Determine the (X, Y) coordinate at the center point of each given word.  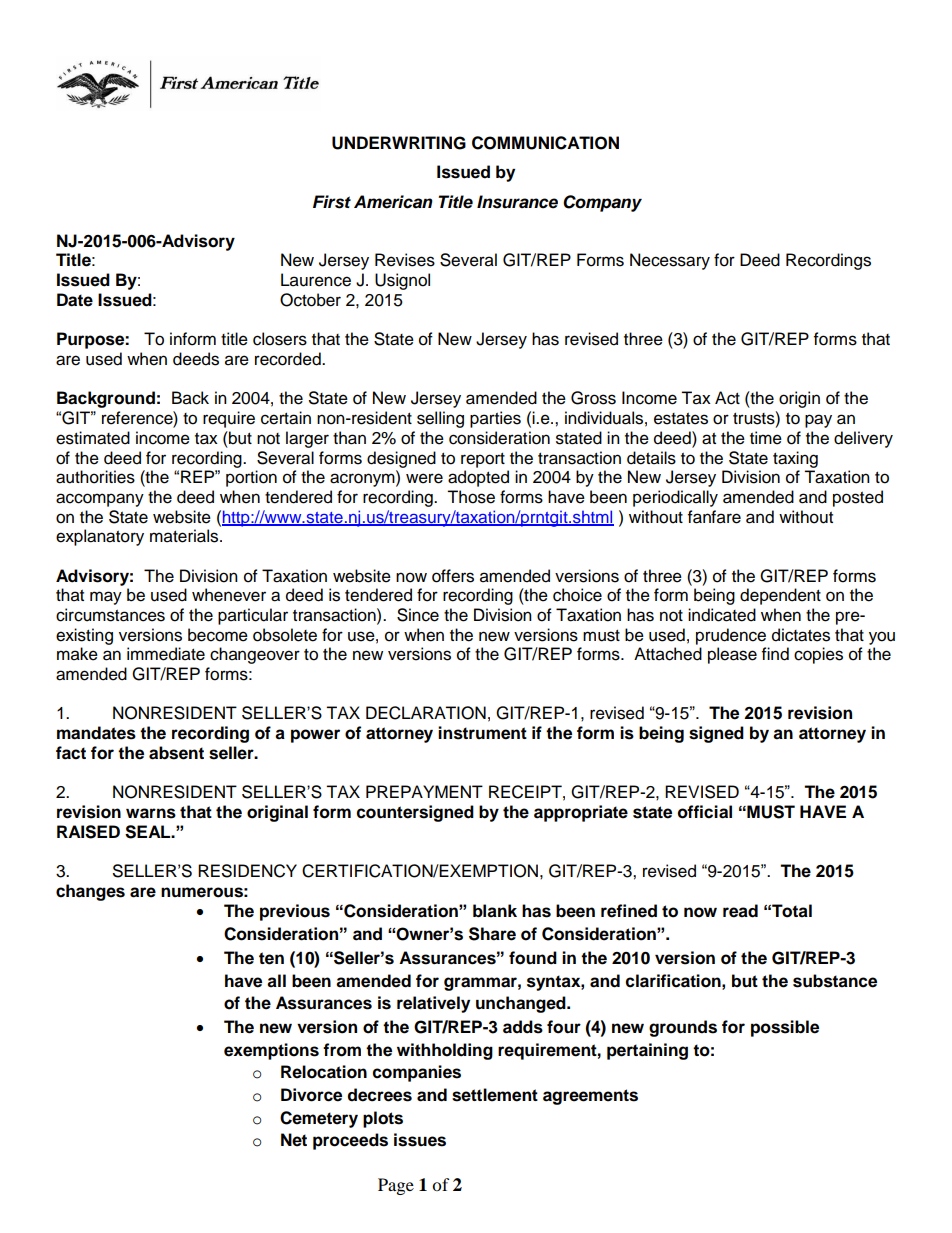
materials (185, 536)
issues (420, 1140)
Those (471, 497)
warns (151, 813)
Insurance (517, 202)
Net (294, 1140)
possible (785, 1028)
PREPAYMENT (424, 791)
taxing (795, 459)
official (705, 812)
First (332, 202)
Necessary (670, 261)
